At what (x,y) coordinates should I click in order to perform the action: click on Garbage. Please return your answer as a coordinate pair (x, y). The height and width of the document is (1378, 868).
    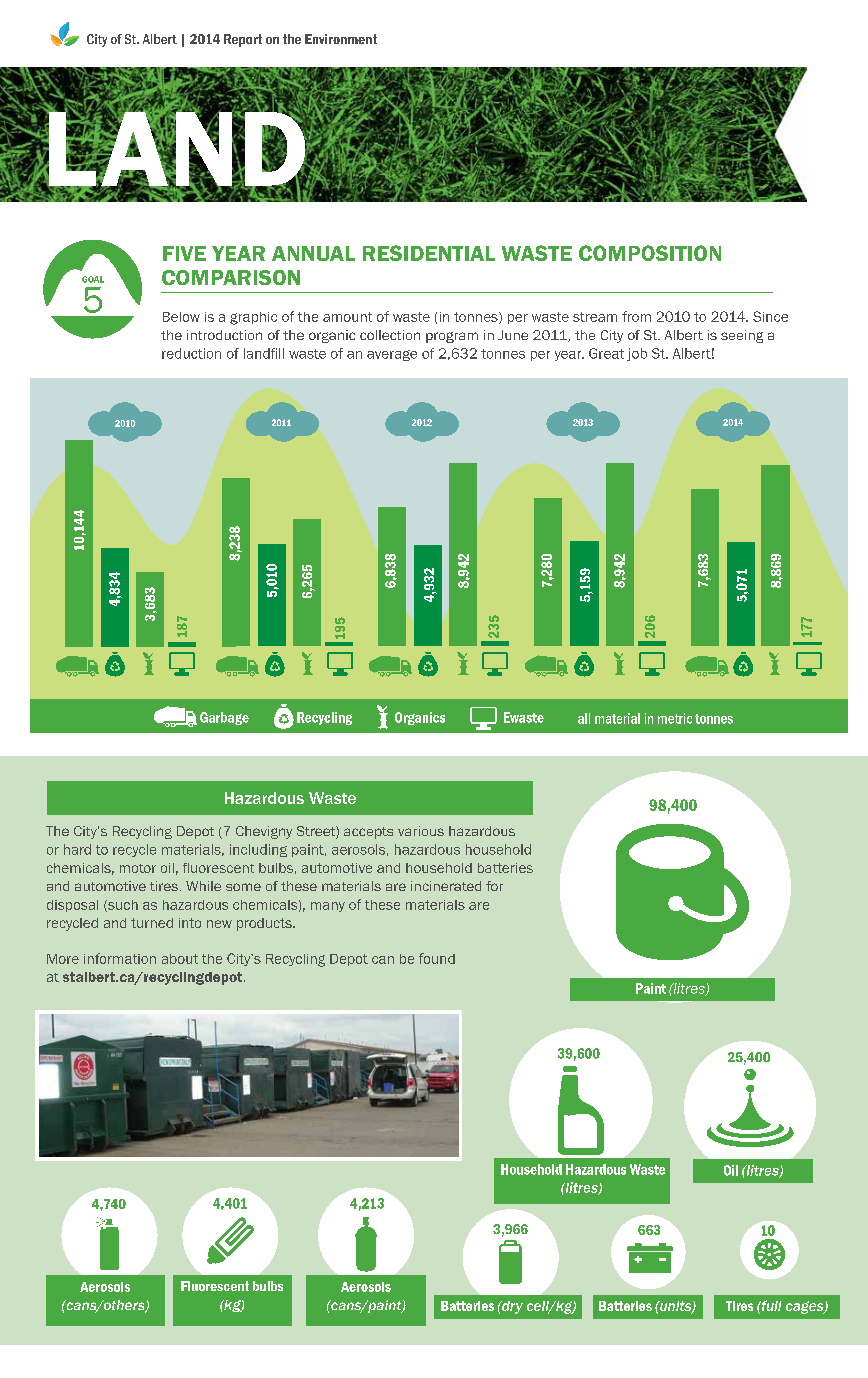
    Looking at the image, I should click on (224, 718).
